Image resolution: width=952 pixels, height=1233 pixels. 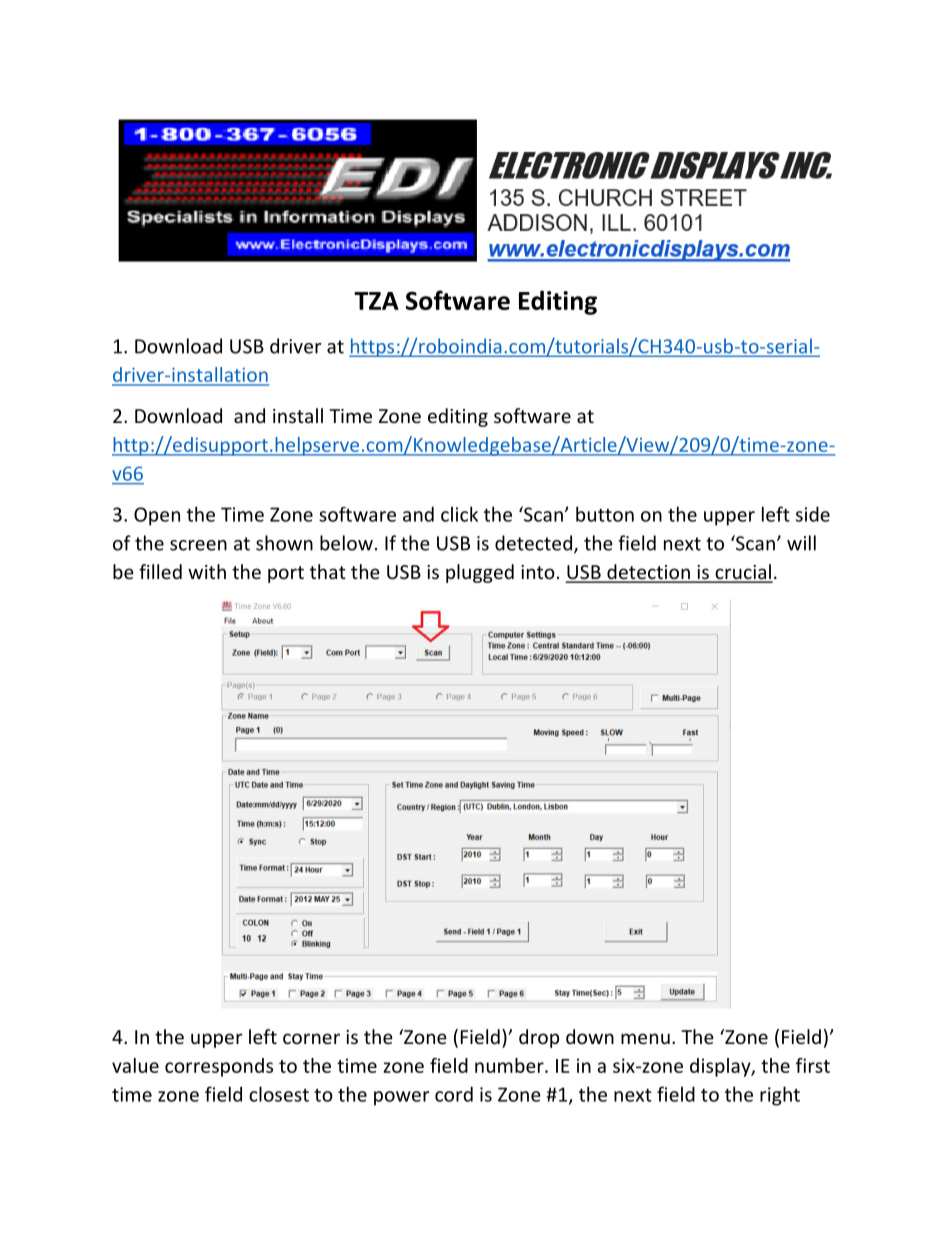 I want to click on screen, so click(x=198, y=545).
